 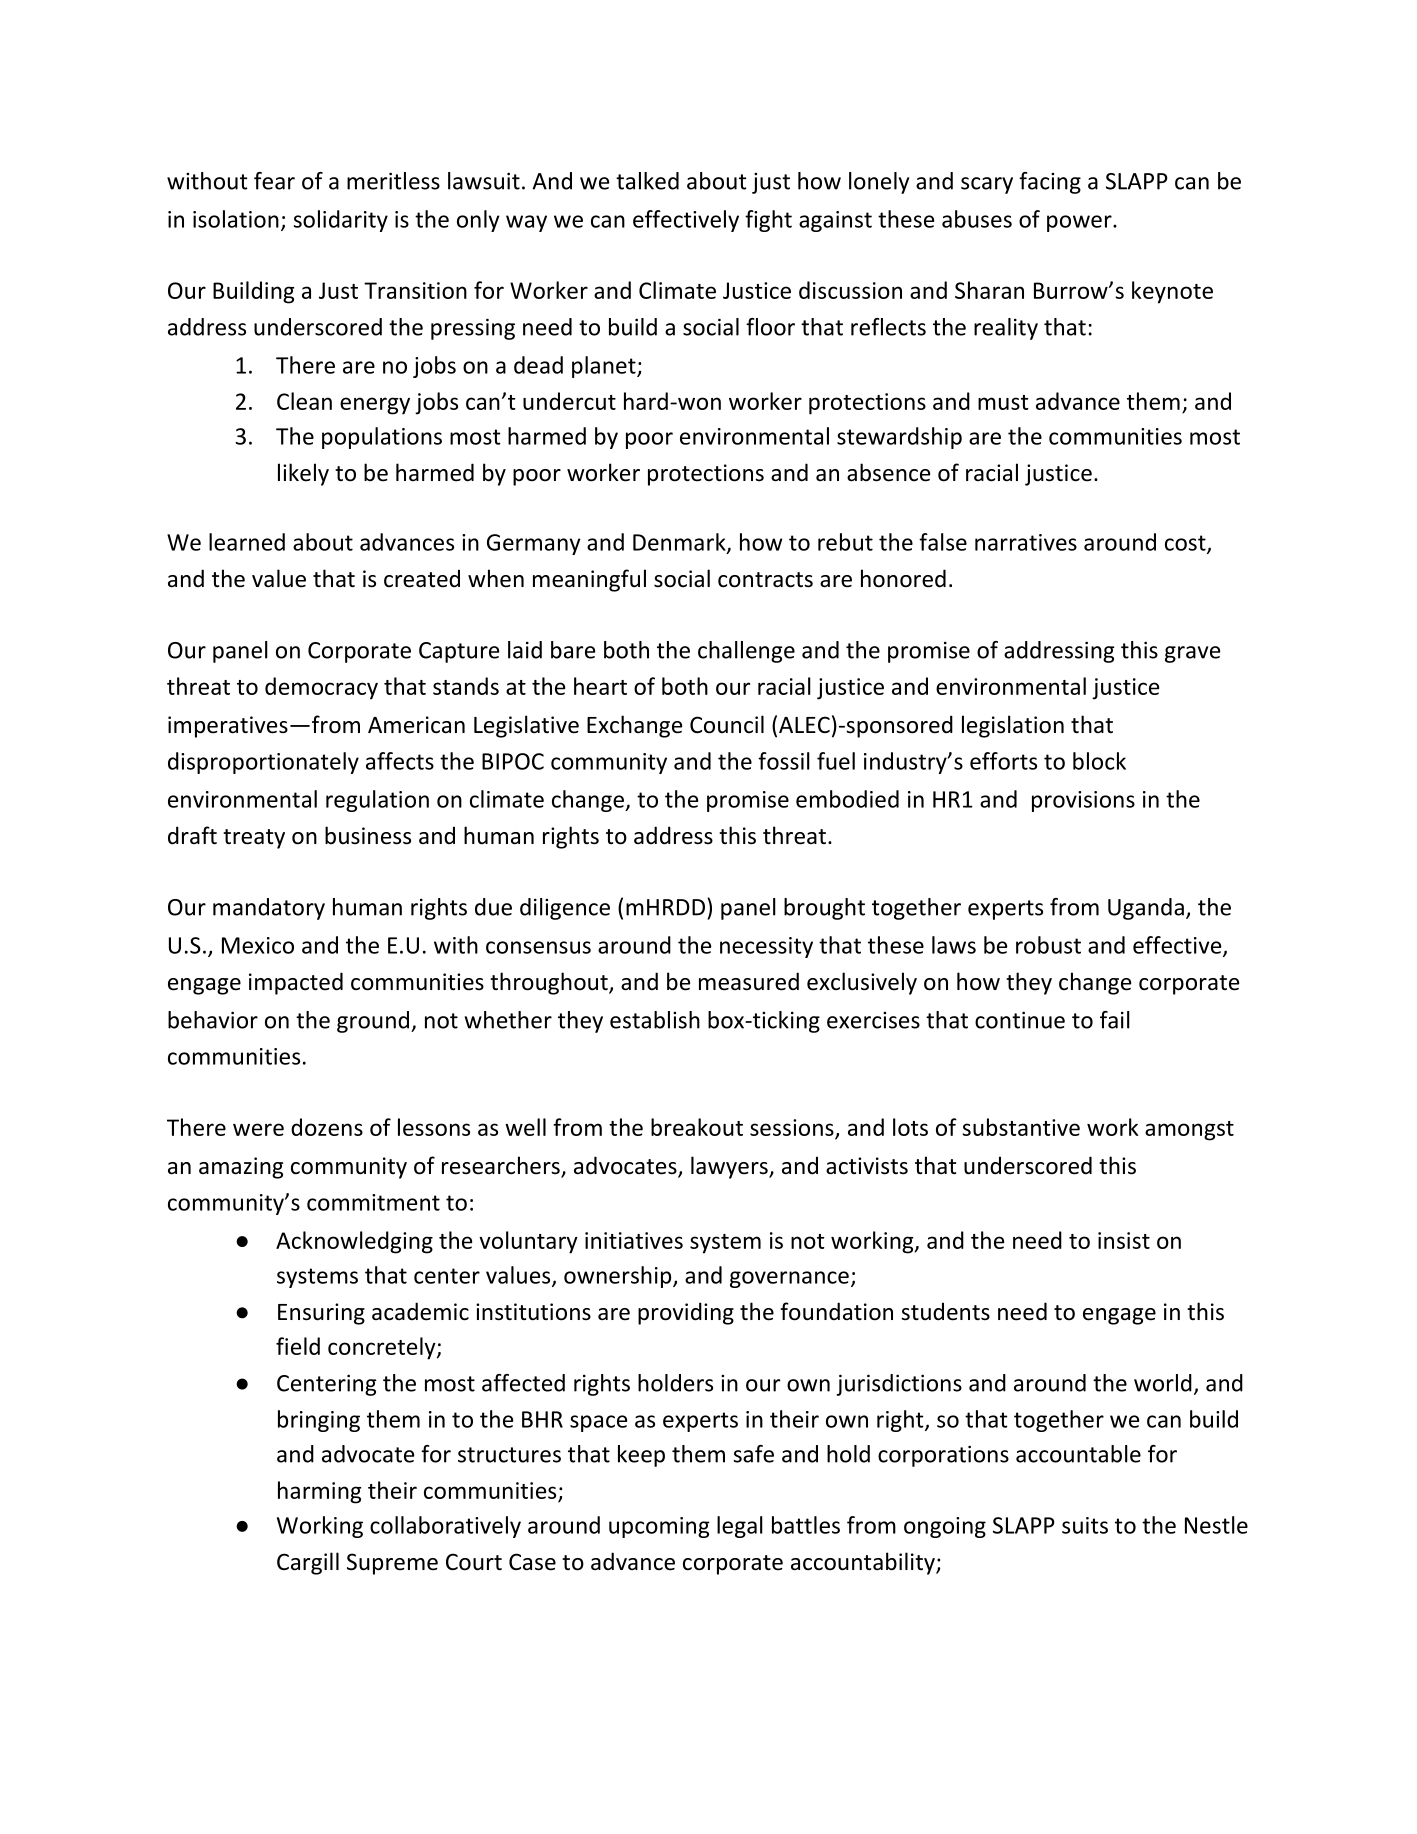 I want to click on mandatory, so click(x=269, y=909).
